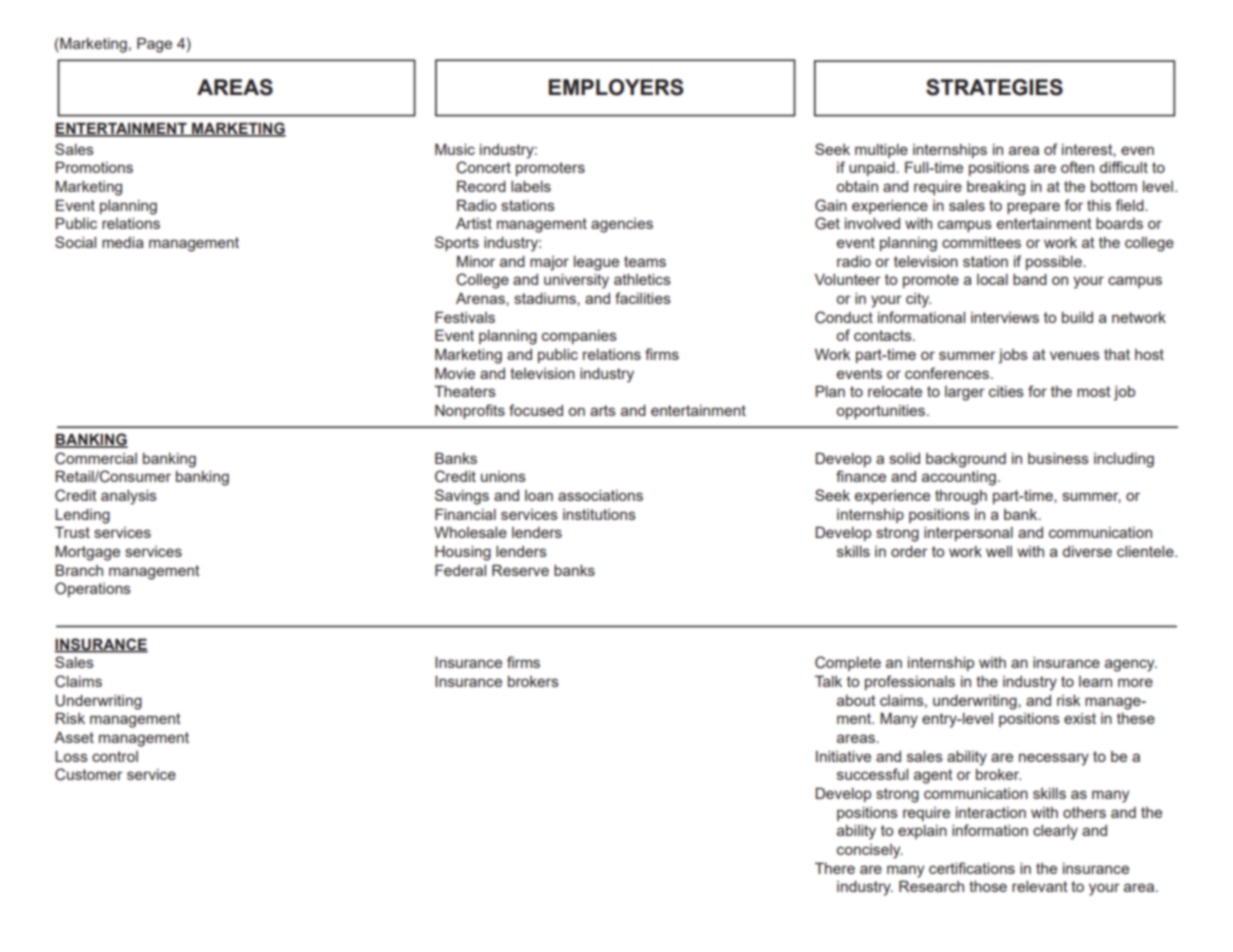 Image resolution: width=1233 pixels, height=952 pixels. What do you see at coordinates (622, 225) in the image?
I see `agencies` at bounding box center [622, 225].
